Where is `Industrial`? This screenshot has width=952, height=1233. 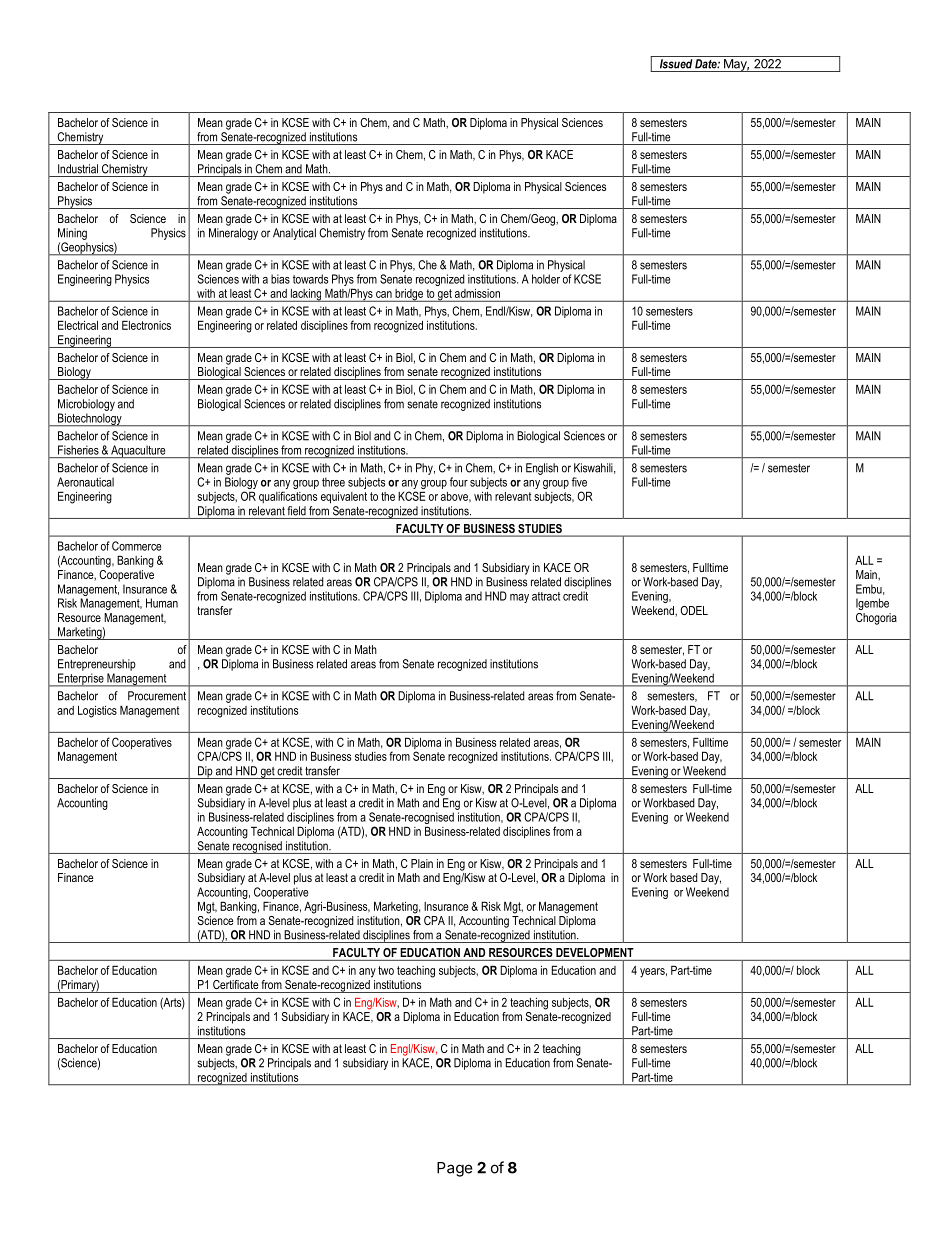 Industrial is located at coordinates (78, 169).
